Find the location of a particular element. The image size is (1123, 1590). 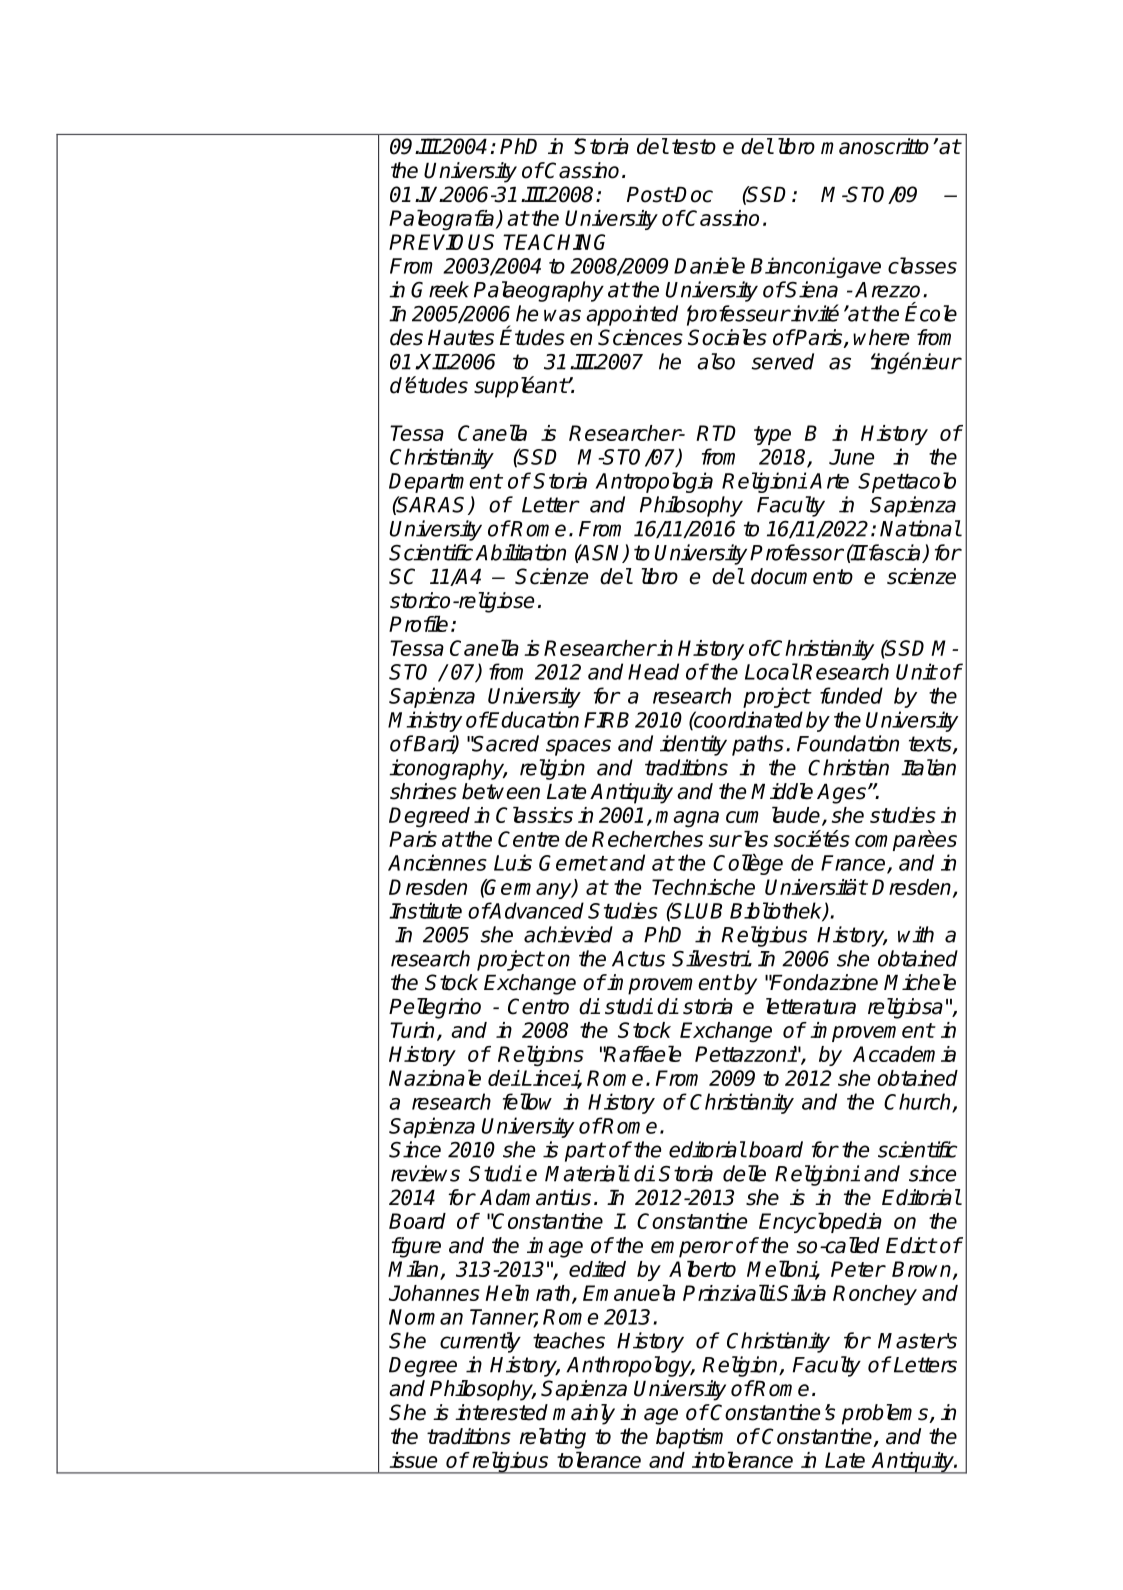

interested is located at coordinates (501, 1412).
